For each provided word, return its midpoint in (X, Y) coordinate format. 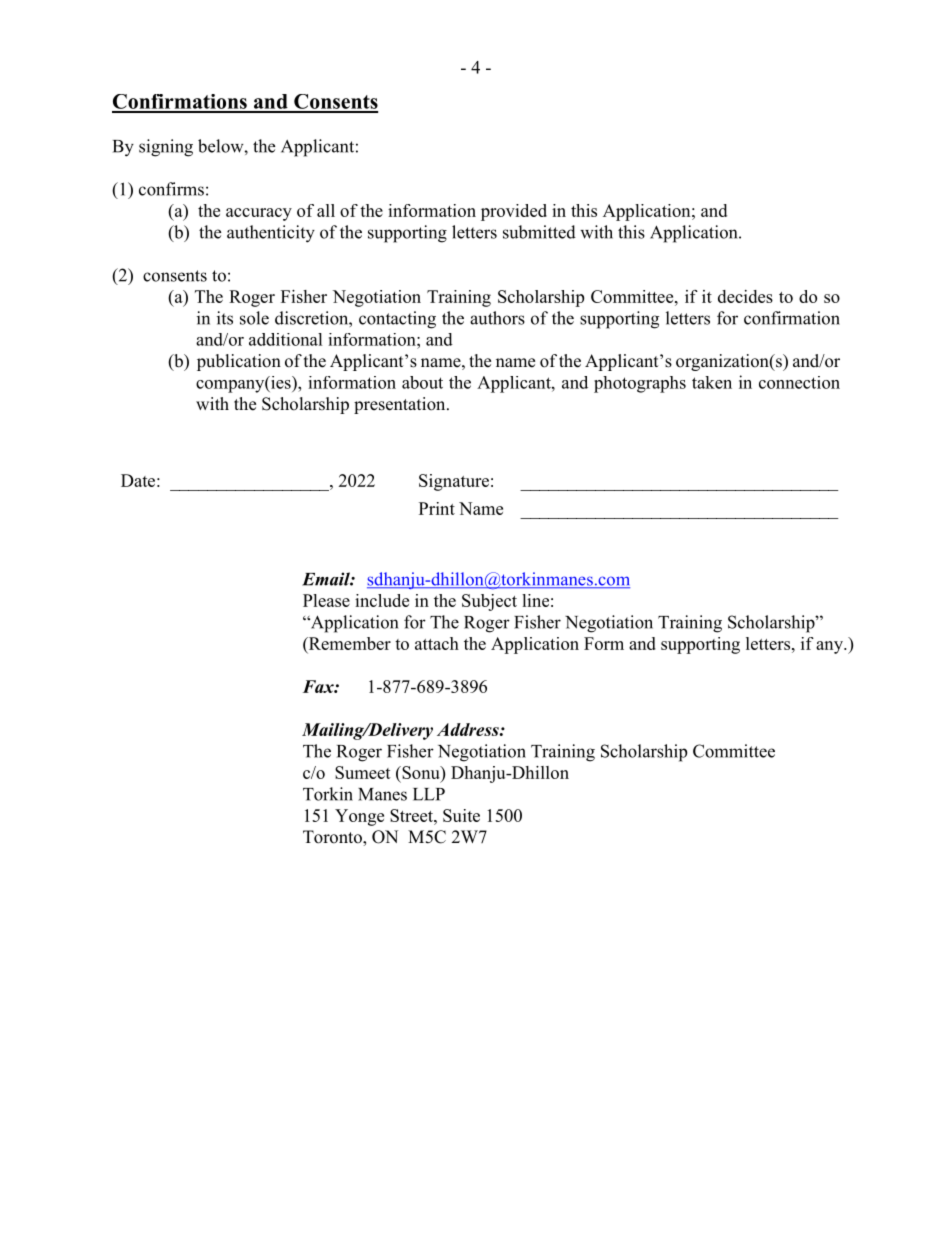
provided (514, 212)
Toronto (333, 838)
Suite (461, 815)
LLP (429, 794)
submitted (539, 232)
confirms (171, 189)
